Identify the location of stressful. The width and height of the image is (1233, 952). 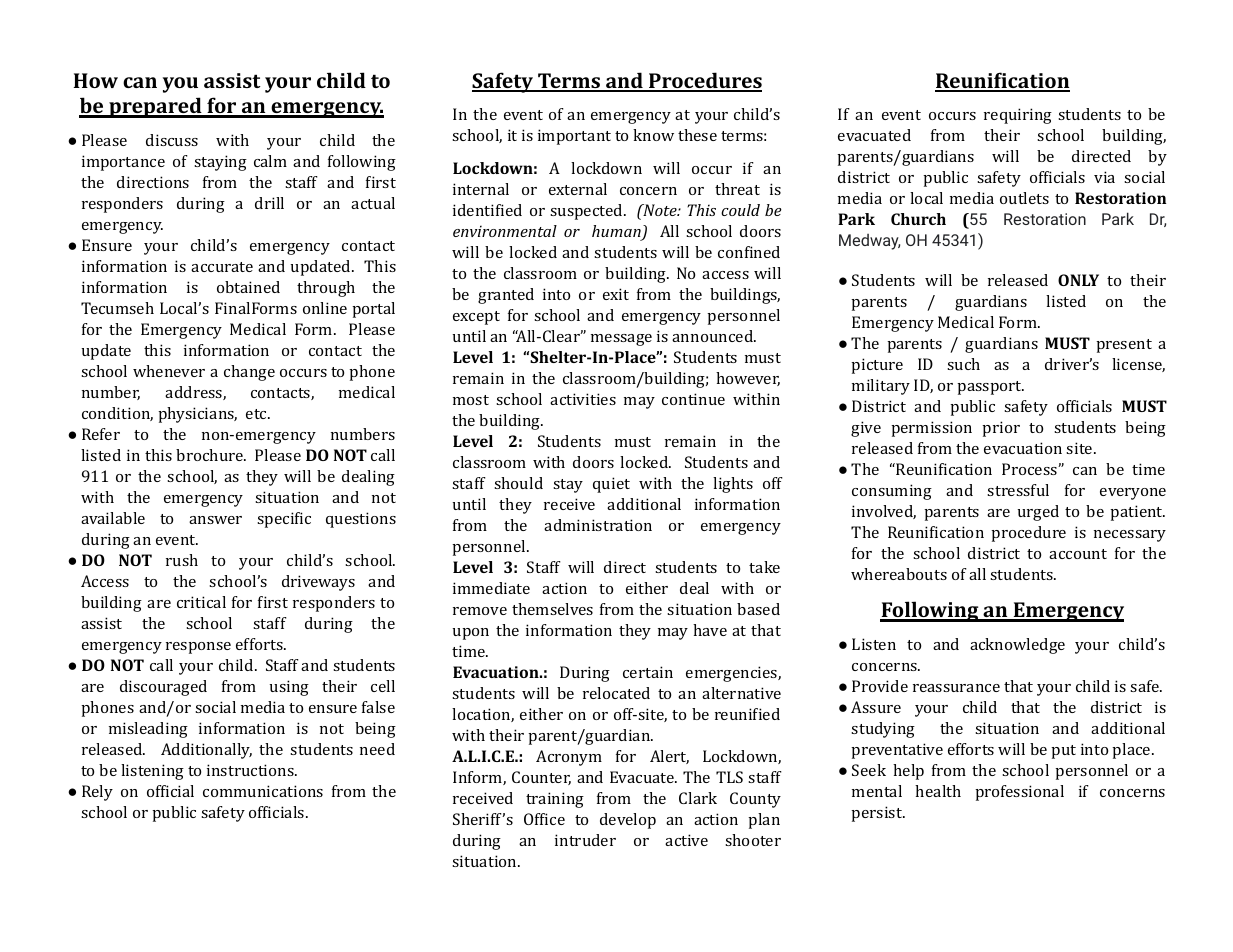
(1018, 490).
